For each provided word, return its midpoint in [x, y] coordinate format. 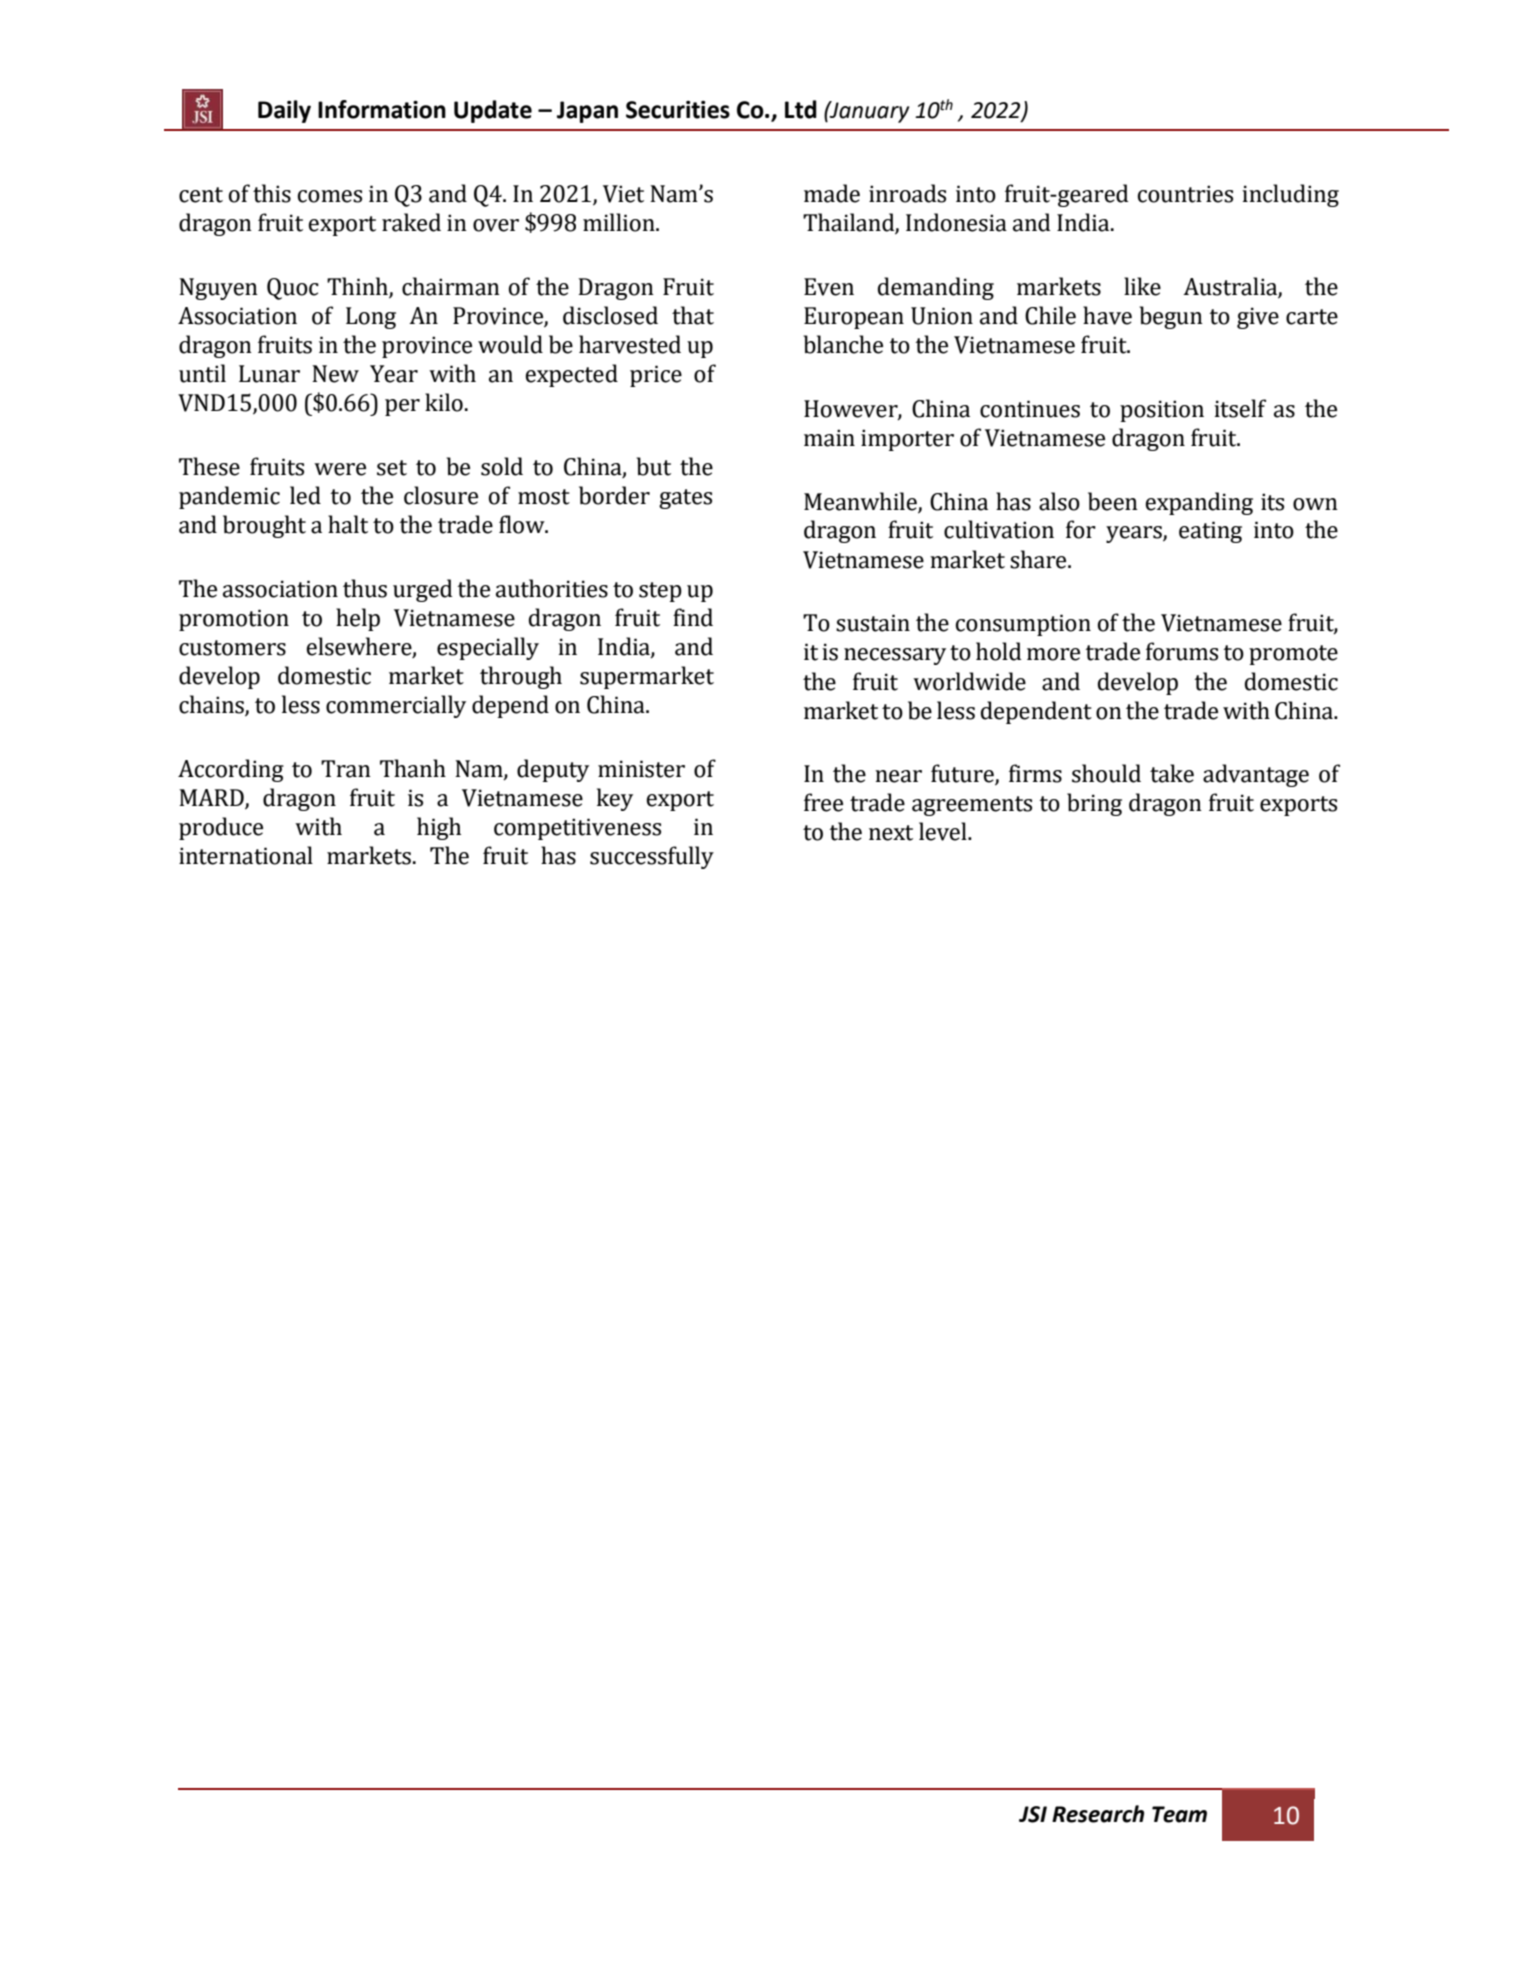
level [944, 831]
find [693, 617]
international [246, 855]
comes [330, 196]
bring [1094, 804]
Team [1179, 1814]
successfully [652, 857]
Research [1098, 1814]
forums [1182, 651]
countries [1185, 194]
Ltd [801, 109]
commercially [396, 706]
